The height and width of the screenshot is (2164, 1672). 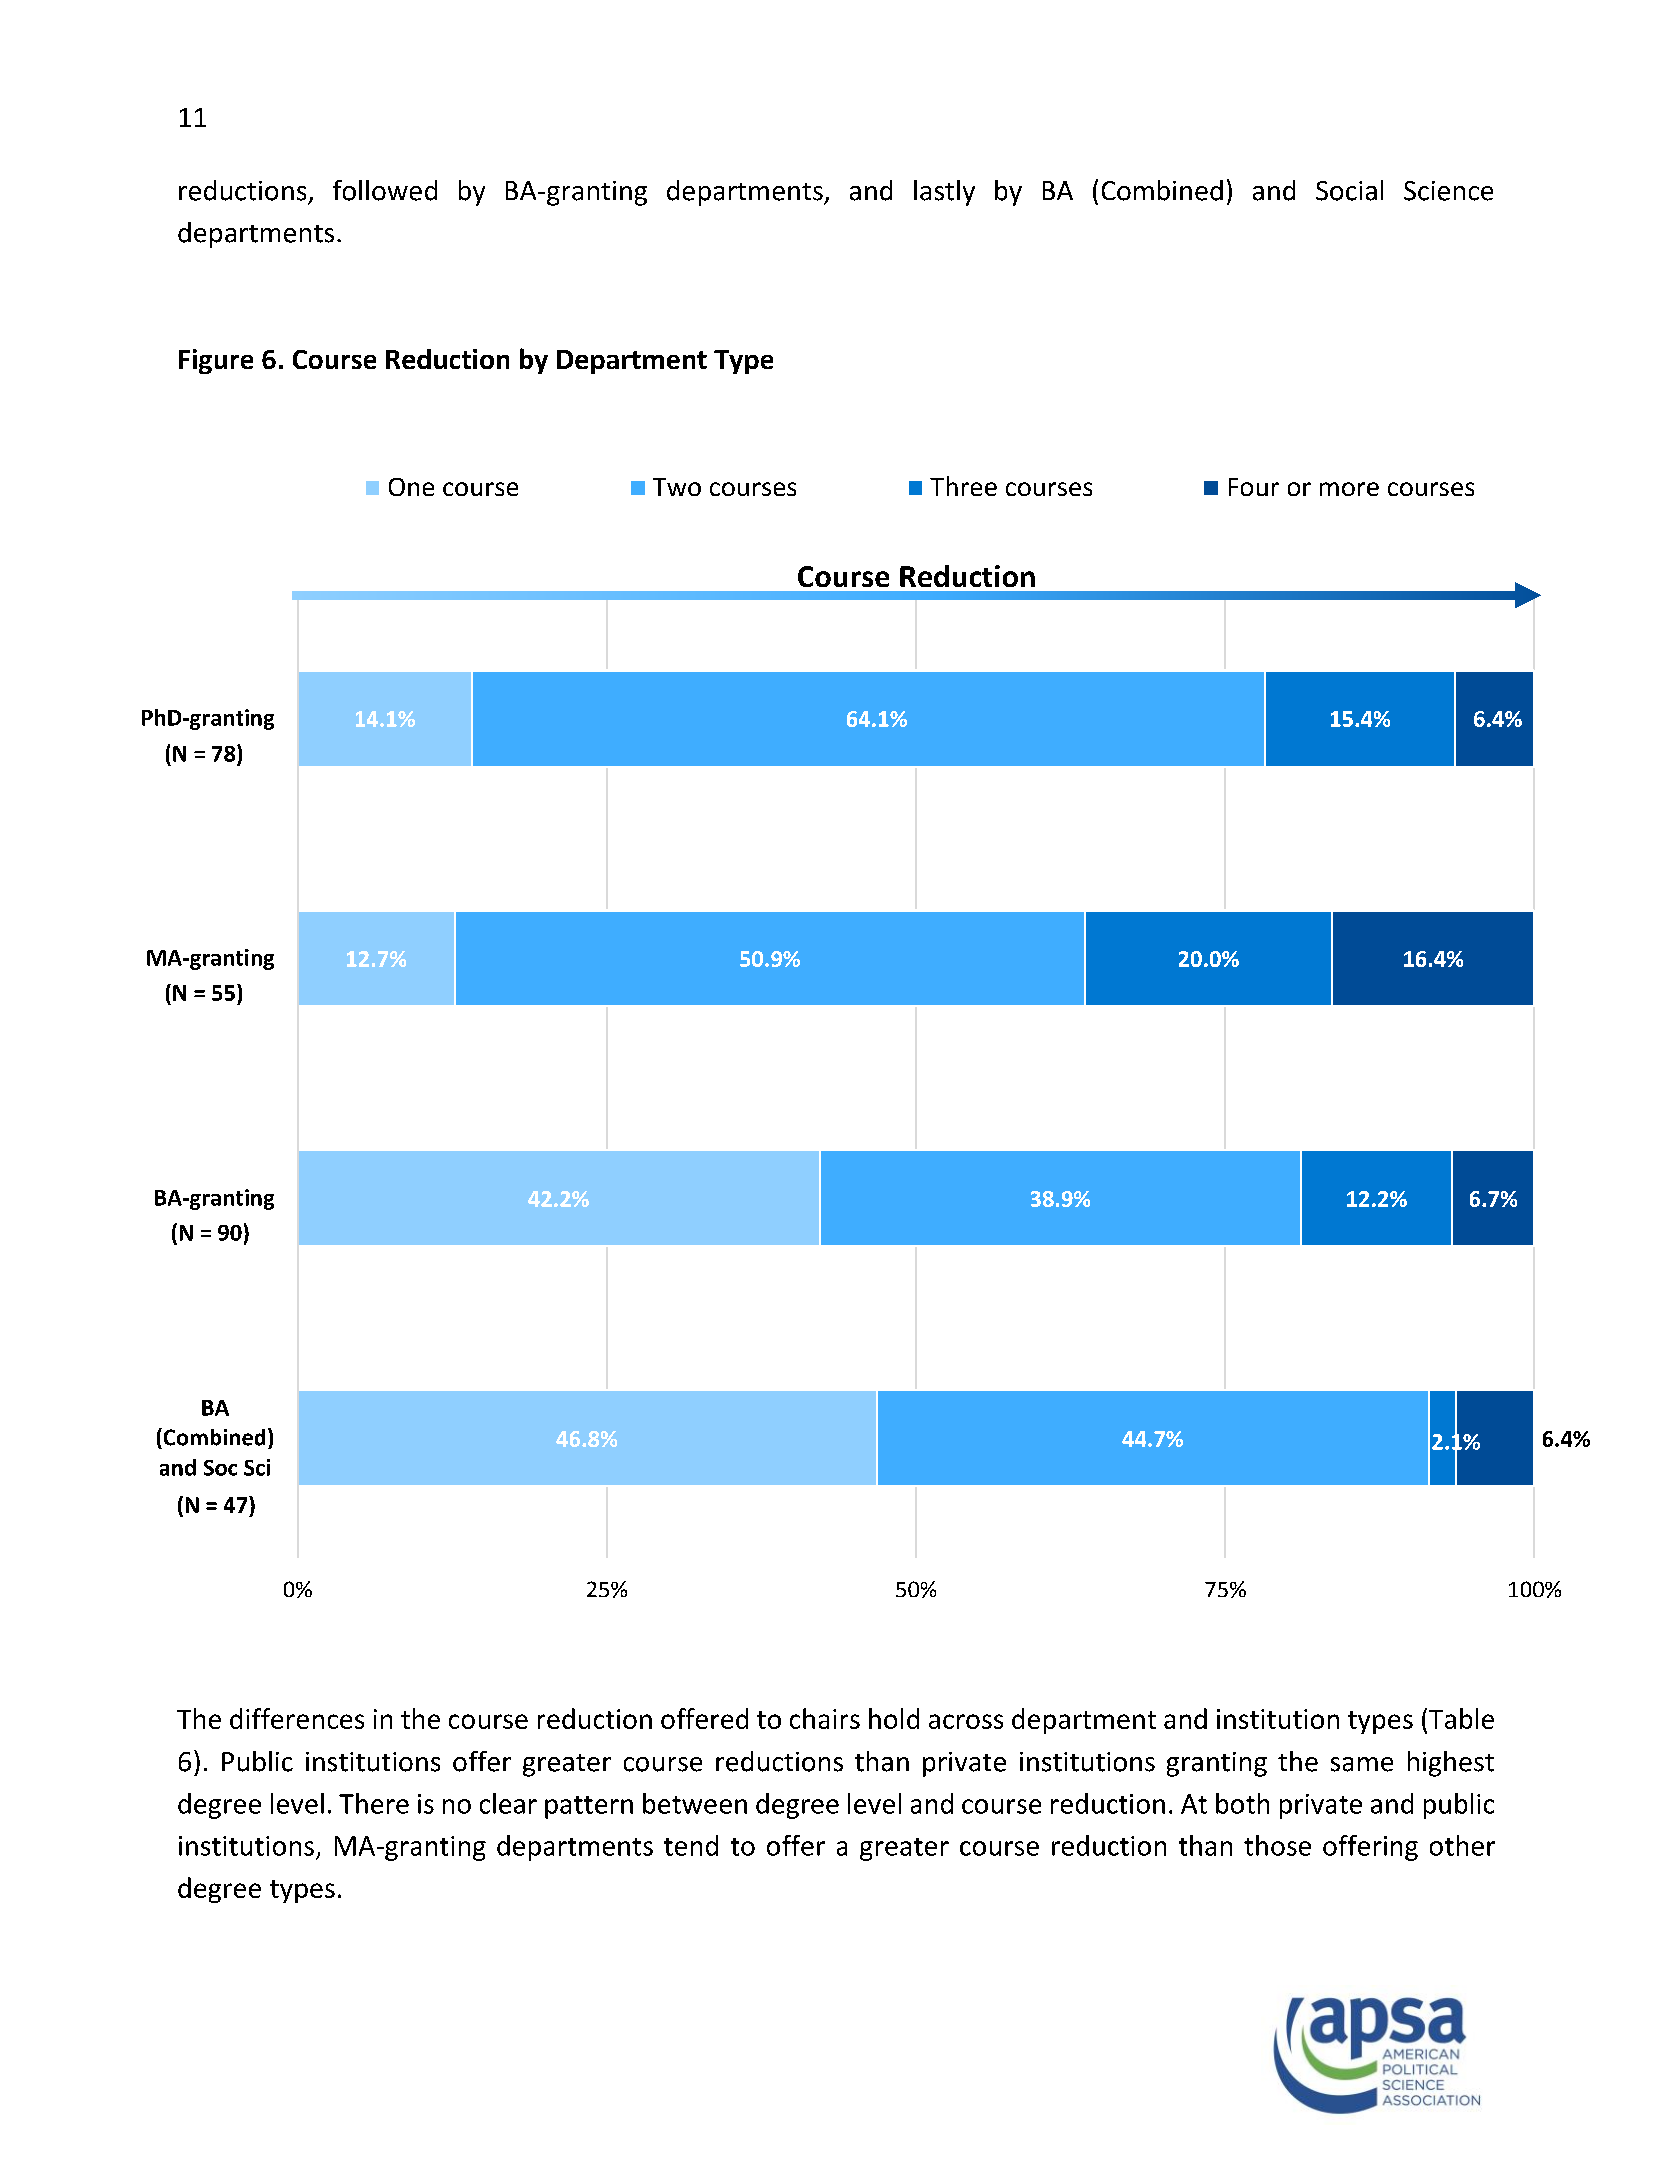 I want to click on differences, so click(x=297, y=1718).
